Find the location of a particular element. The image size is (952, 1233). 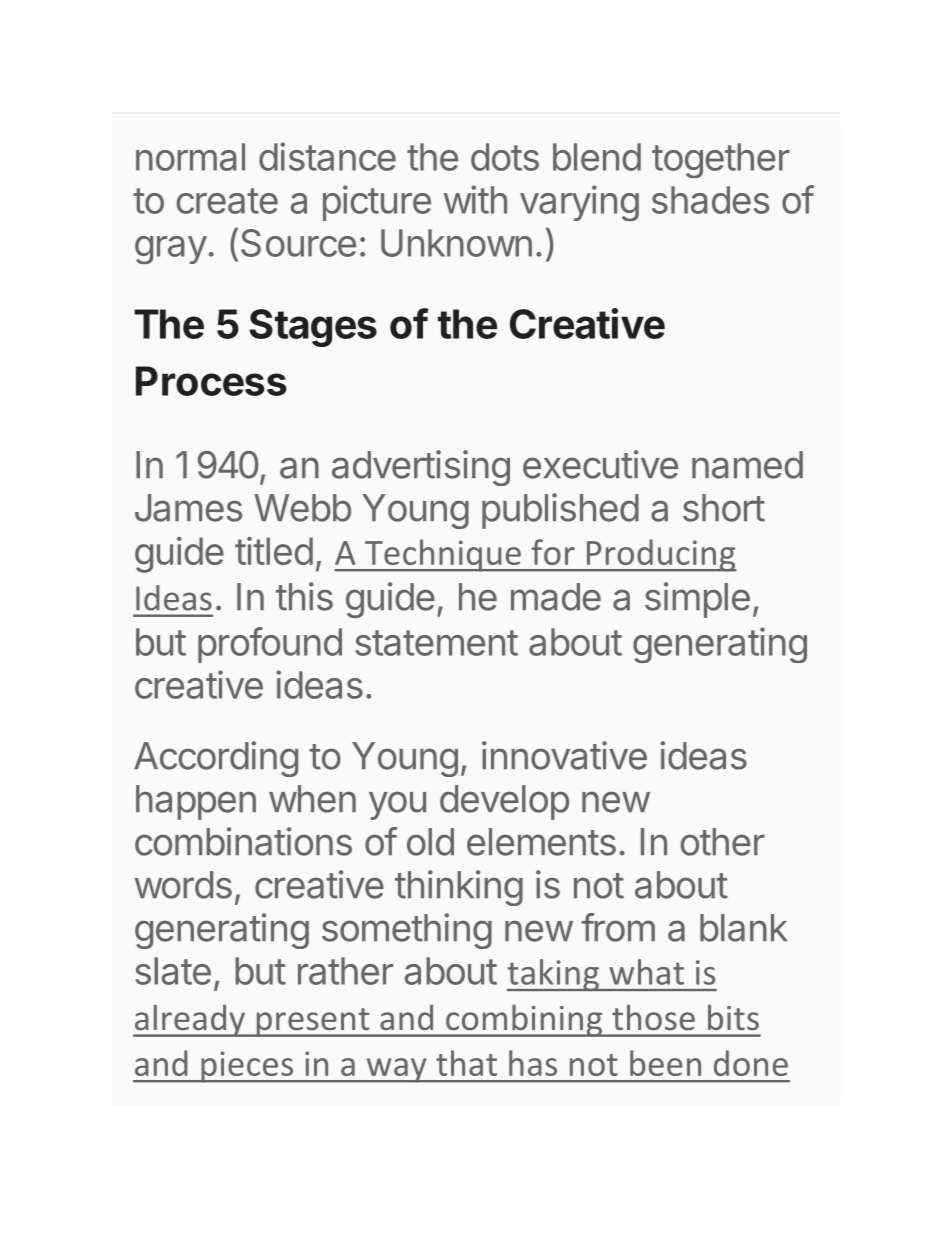

combinations is located at coordinates (243, 841).
